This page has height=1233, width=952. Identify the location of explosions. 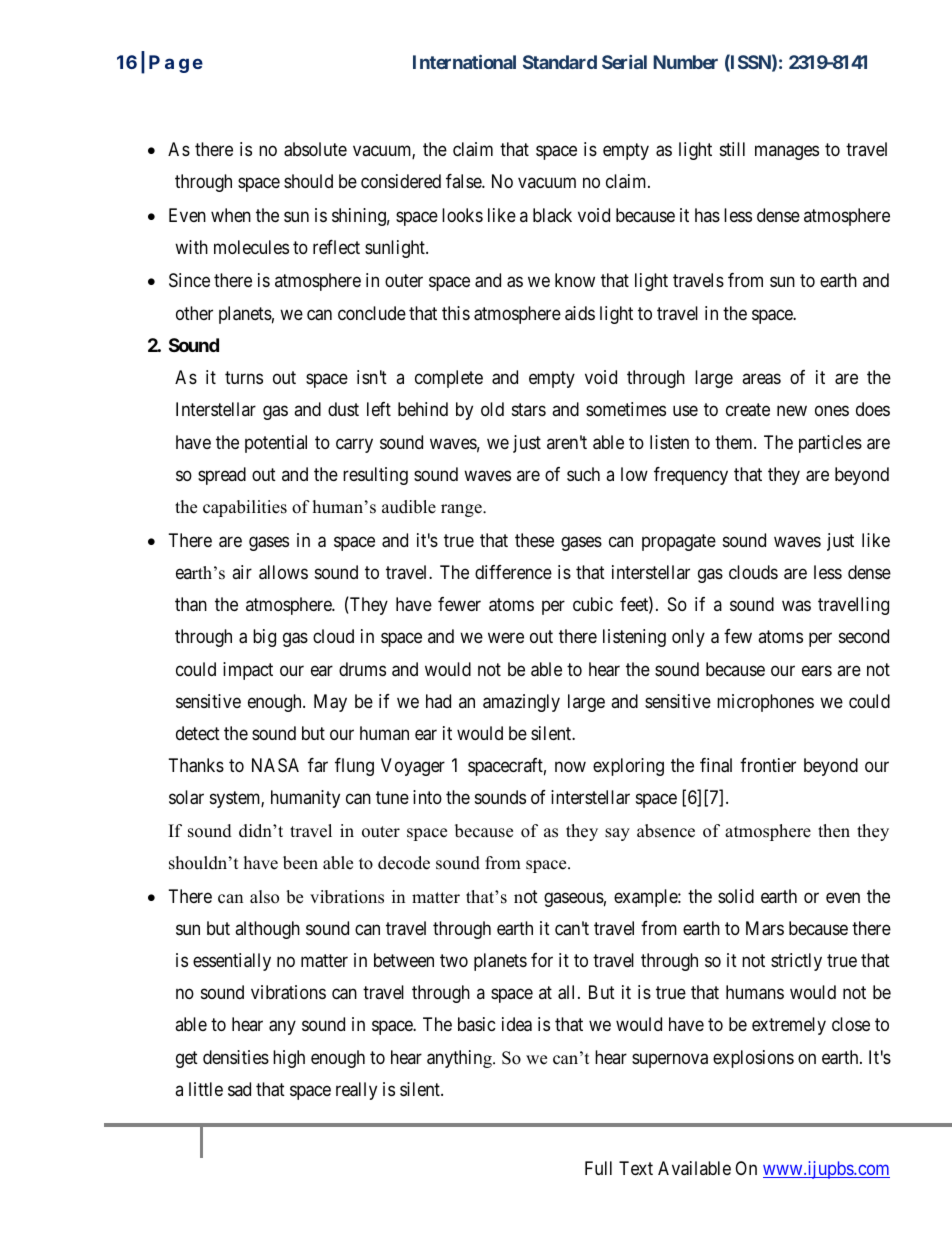
(753, 1059).
